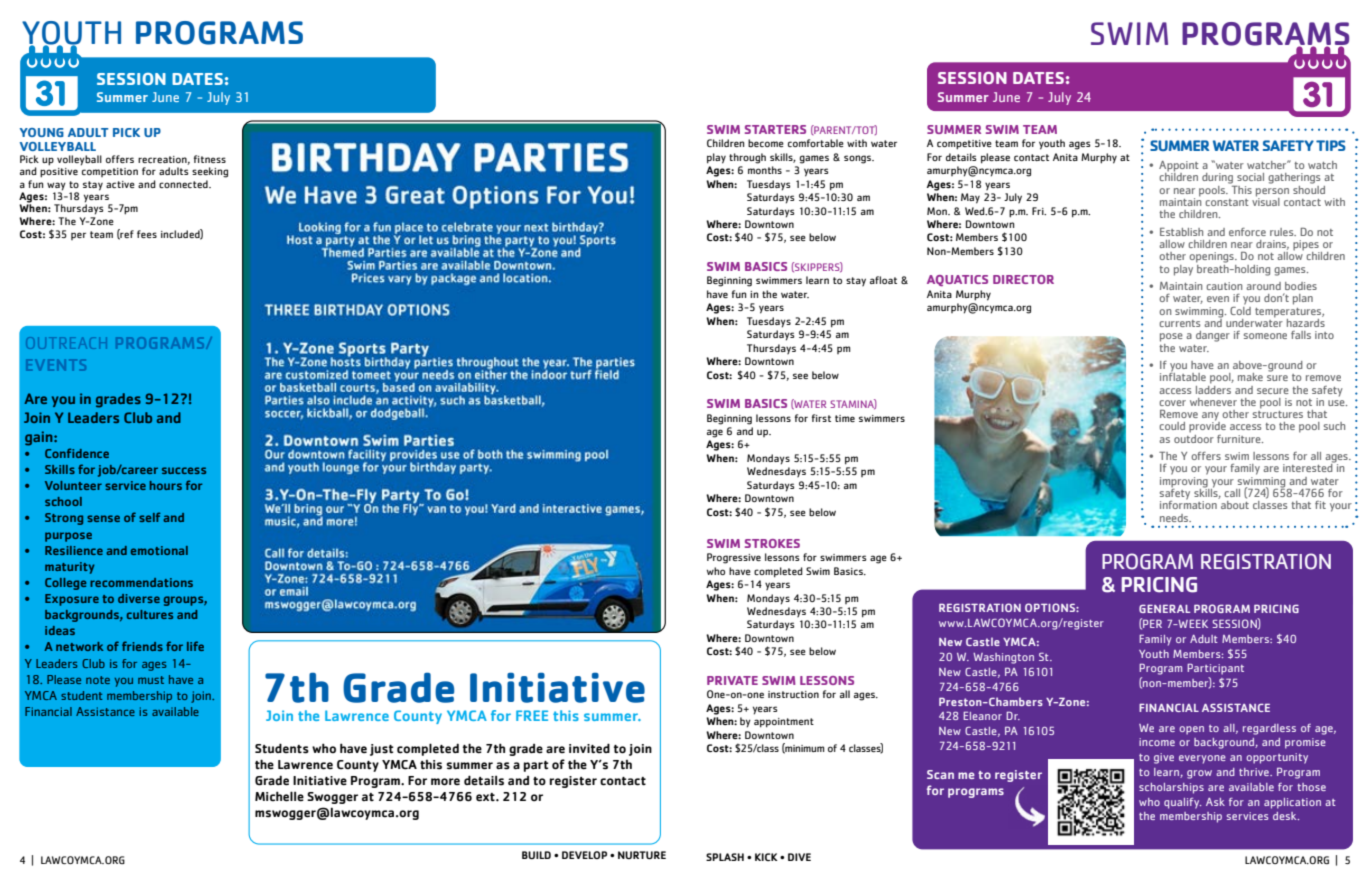 The width and height of the screenshot is (1372, 887). Describe the element at coordinates (747, 158) in the screenshot. I see `through` at that location.
